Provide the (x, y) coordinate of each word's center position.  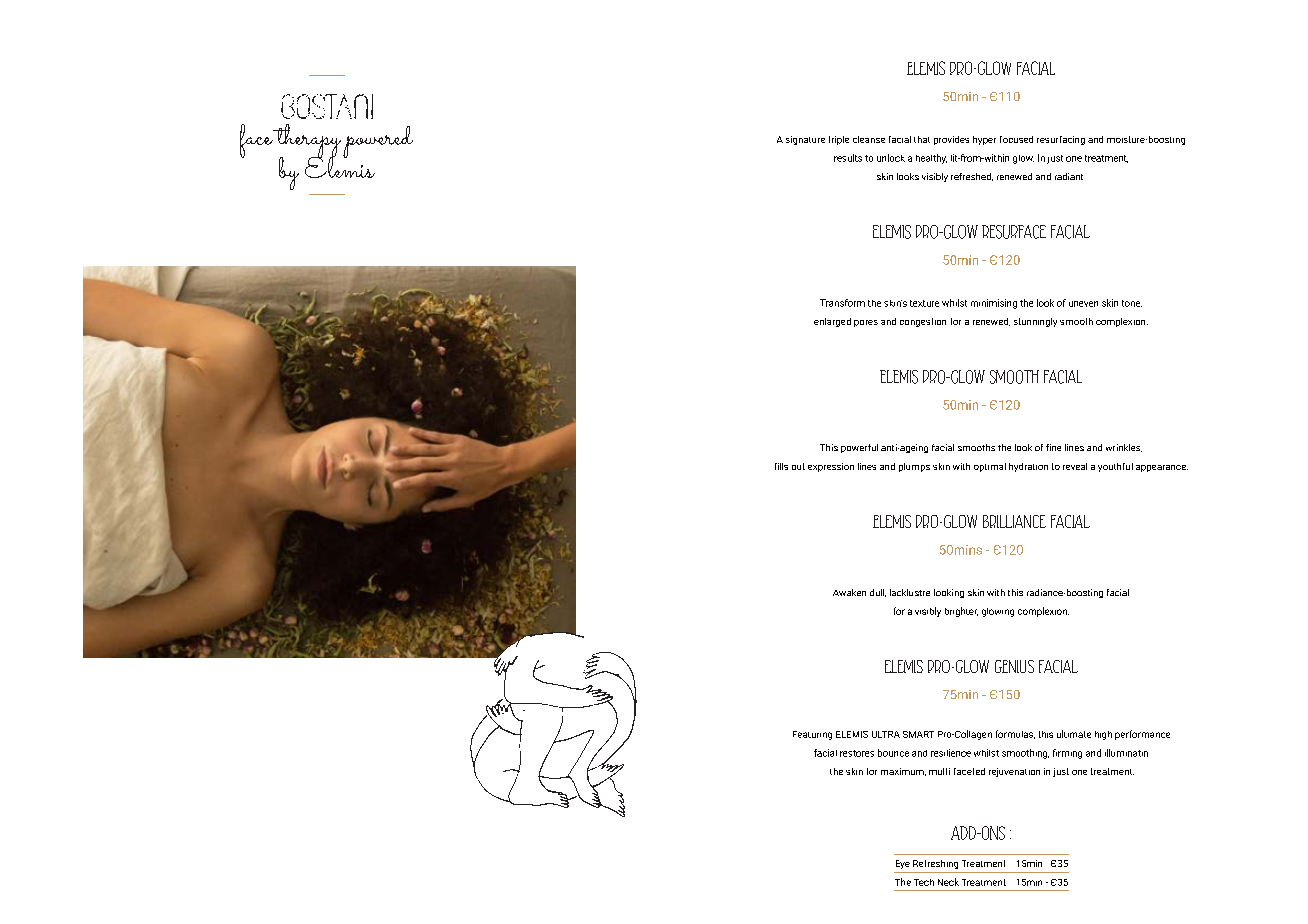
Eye (903, 864)
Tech (924, 882)
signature (805, 140)
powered (378, 142)
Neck (948, 882)
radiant (1069, 176)
